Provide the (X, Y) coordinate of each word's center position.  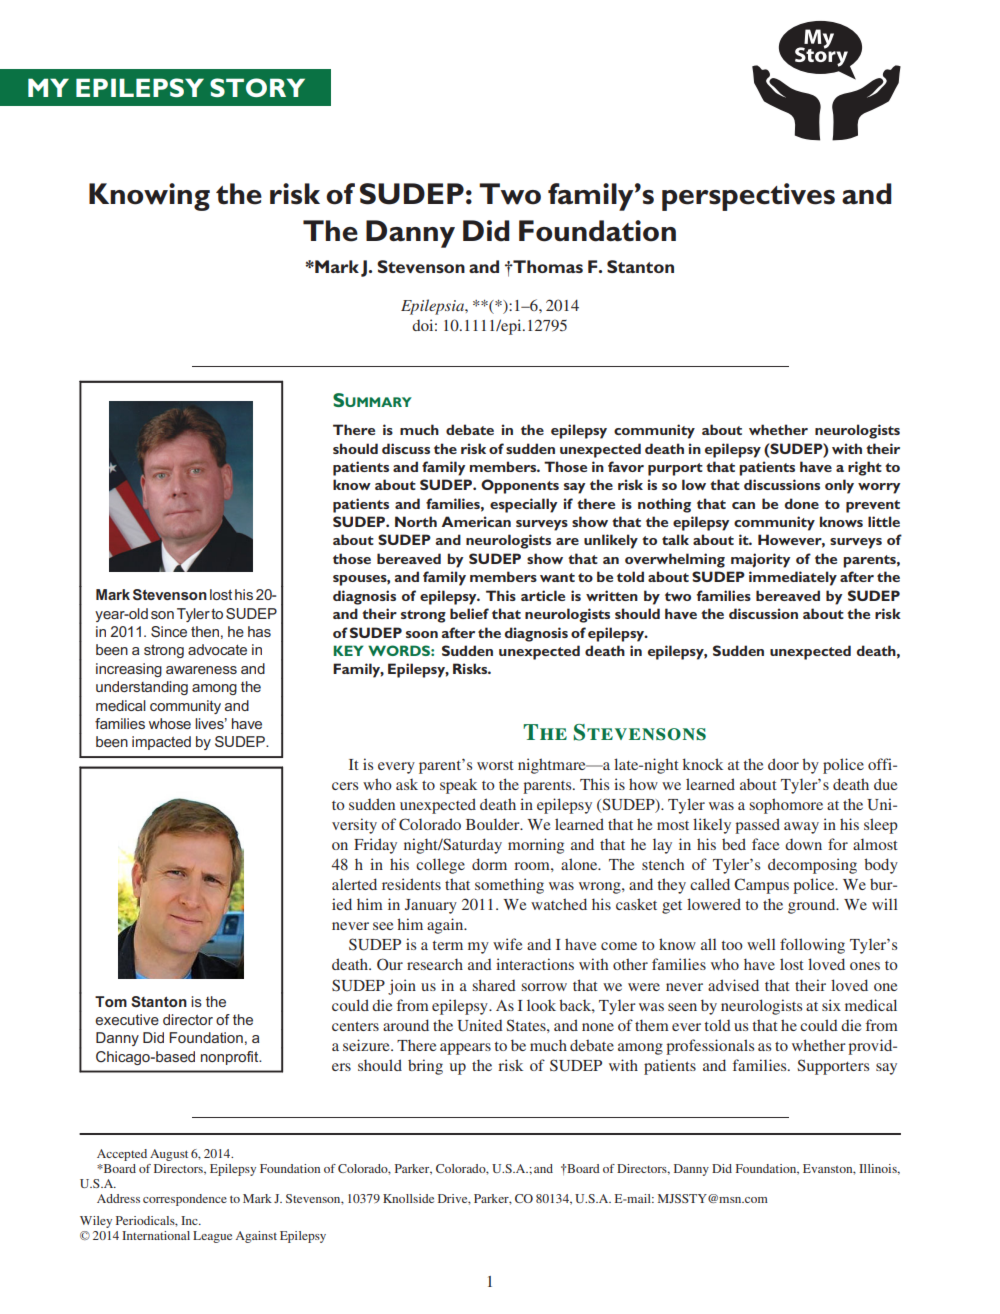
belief (469, 613)
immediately (793, 578)
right (865, 468)
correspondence (185, 1200)
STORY (257, 87)
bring (425, 1067)
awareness (201, 670)
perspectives (748, 197)
